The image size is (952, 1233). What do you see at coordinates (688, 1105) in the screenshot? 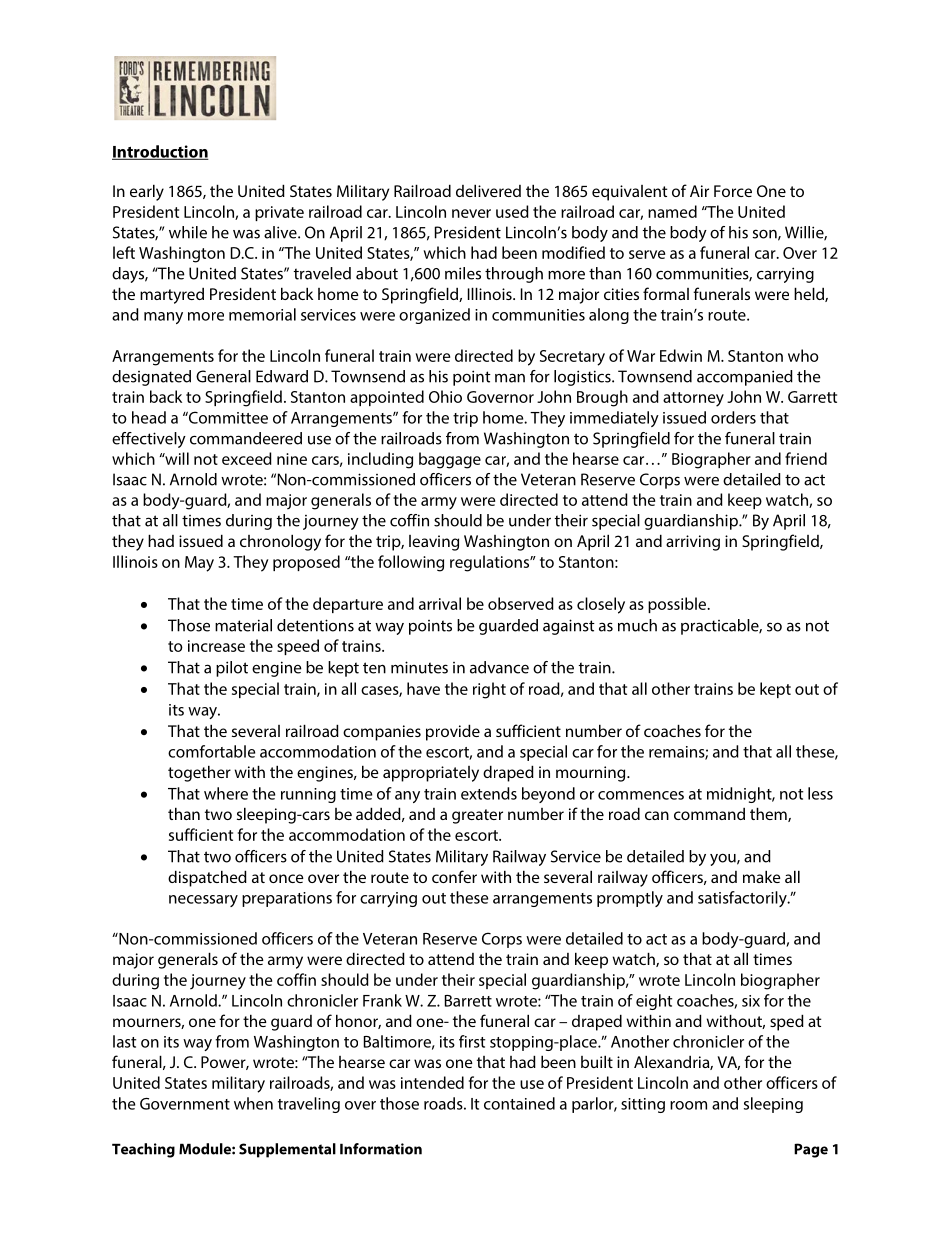
I see `room` at bounding box center [688, 1105].
